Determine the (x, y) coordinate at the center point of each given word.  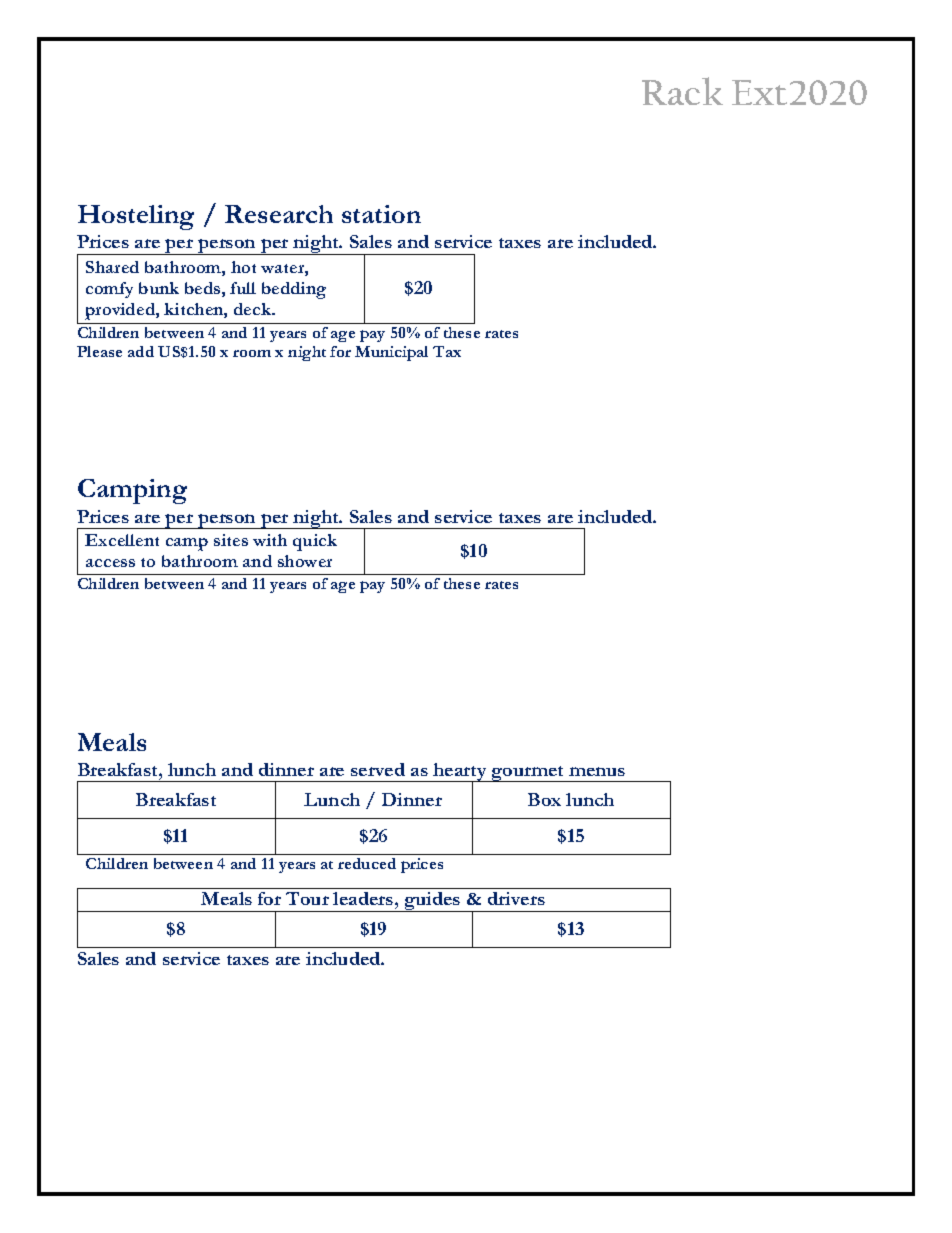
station (381, 214)
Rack (682, 91)
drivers (516, 898)
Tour (307, 898)
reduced (367, 863)
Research (279, 214)
